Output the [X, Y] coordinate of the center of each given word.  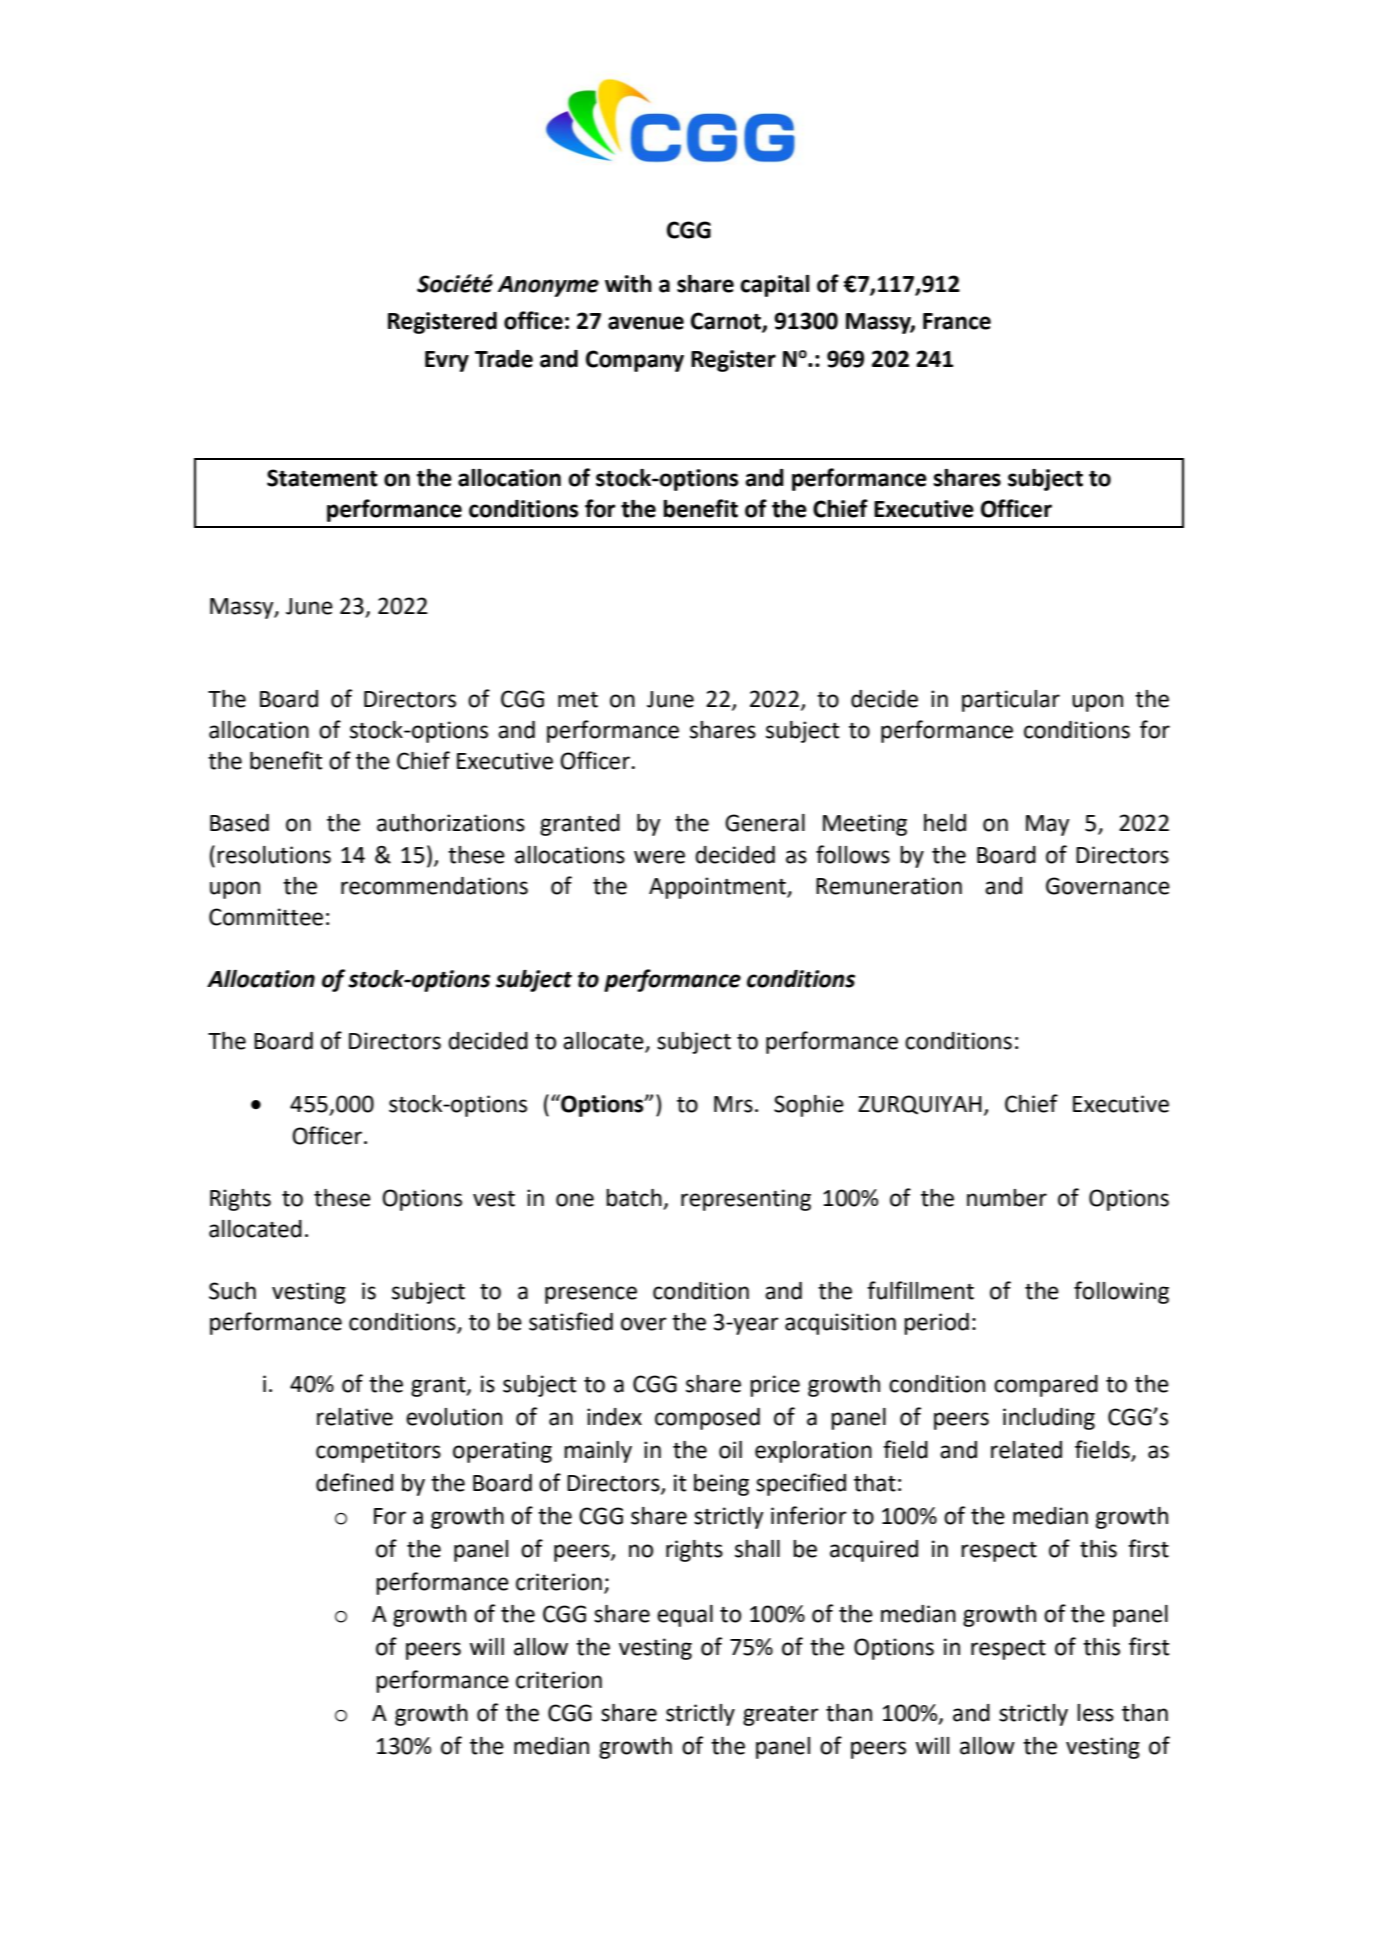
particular [1011, 701]
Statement [322, 478]
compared [1046, 1386]
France [957, 321]
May [1047, 825]
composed [707, 1419]
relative [355, 1417]
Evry [447, 361]
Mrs [733, 1104]
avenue [646, 323]
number [1007, 1198]
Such [232, 1291]
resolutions [274, 855]
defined [354, 1482]
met [578, 700]
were [659, 857]
